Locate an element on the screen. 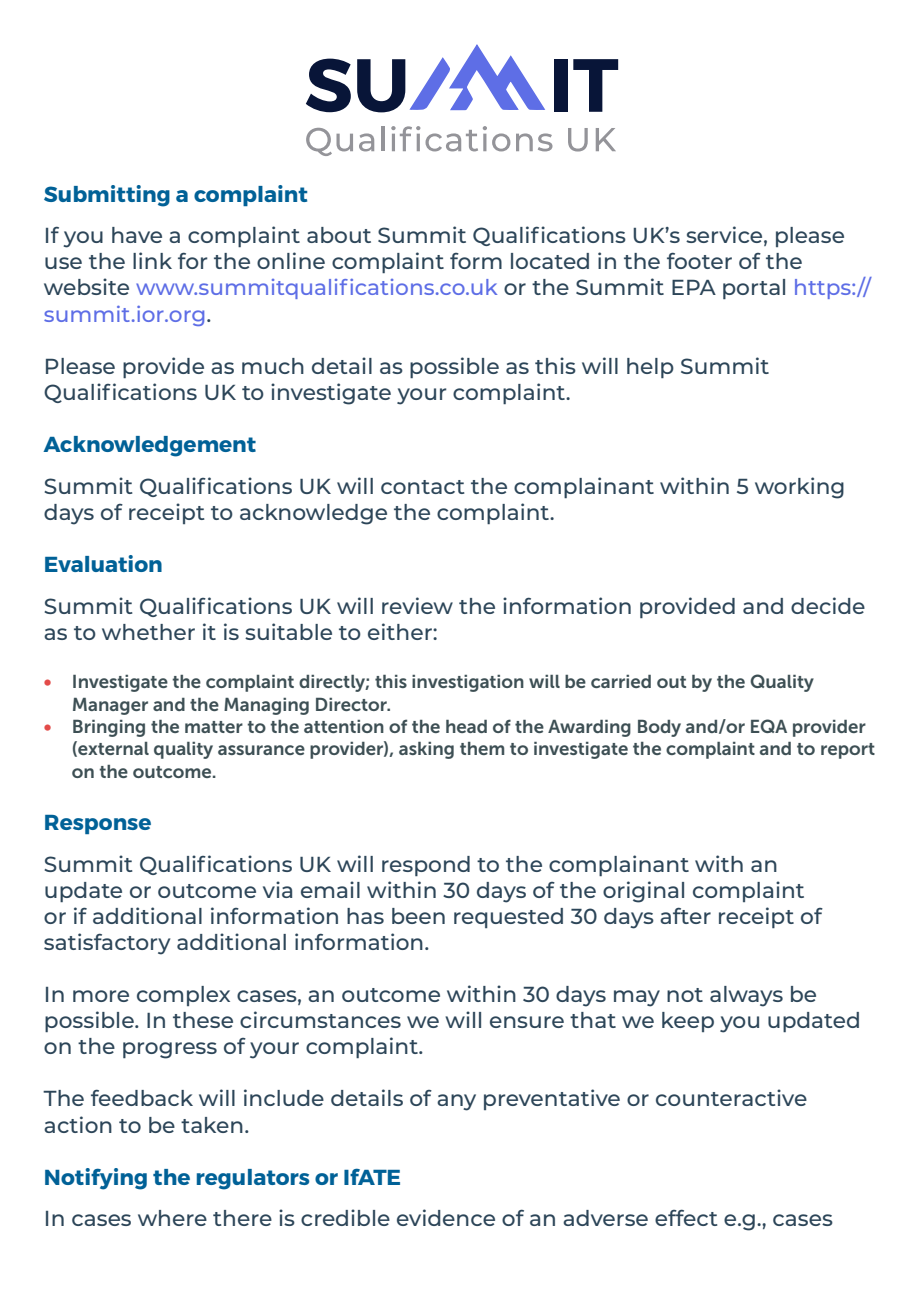 This screenshot has height=1308, width=924. satisfactory is located at coordinates (107, 944).
